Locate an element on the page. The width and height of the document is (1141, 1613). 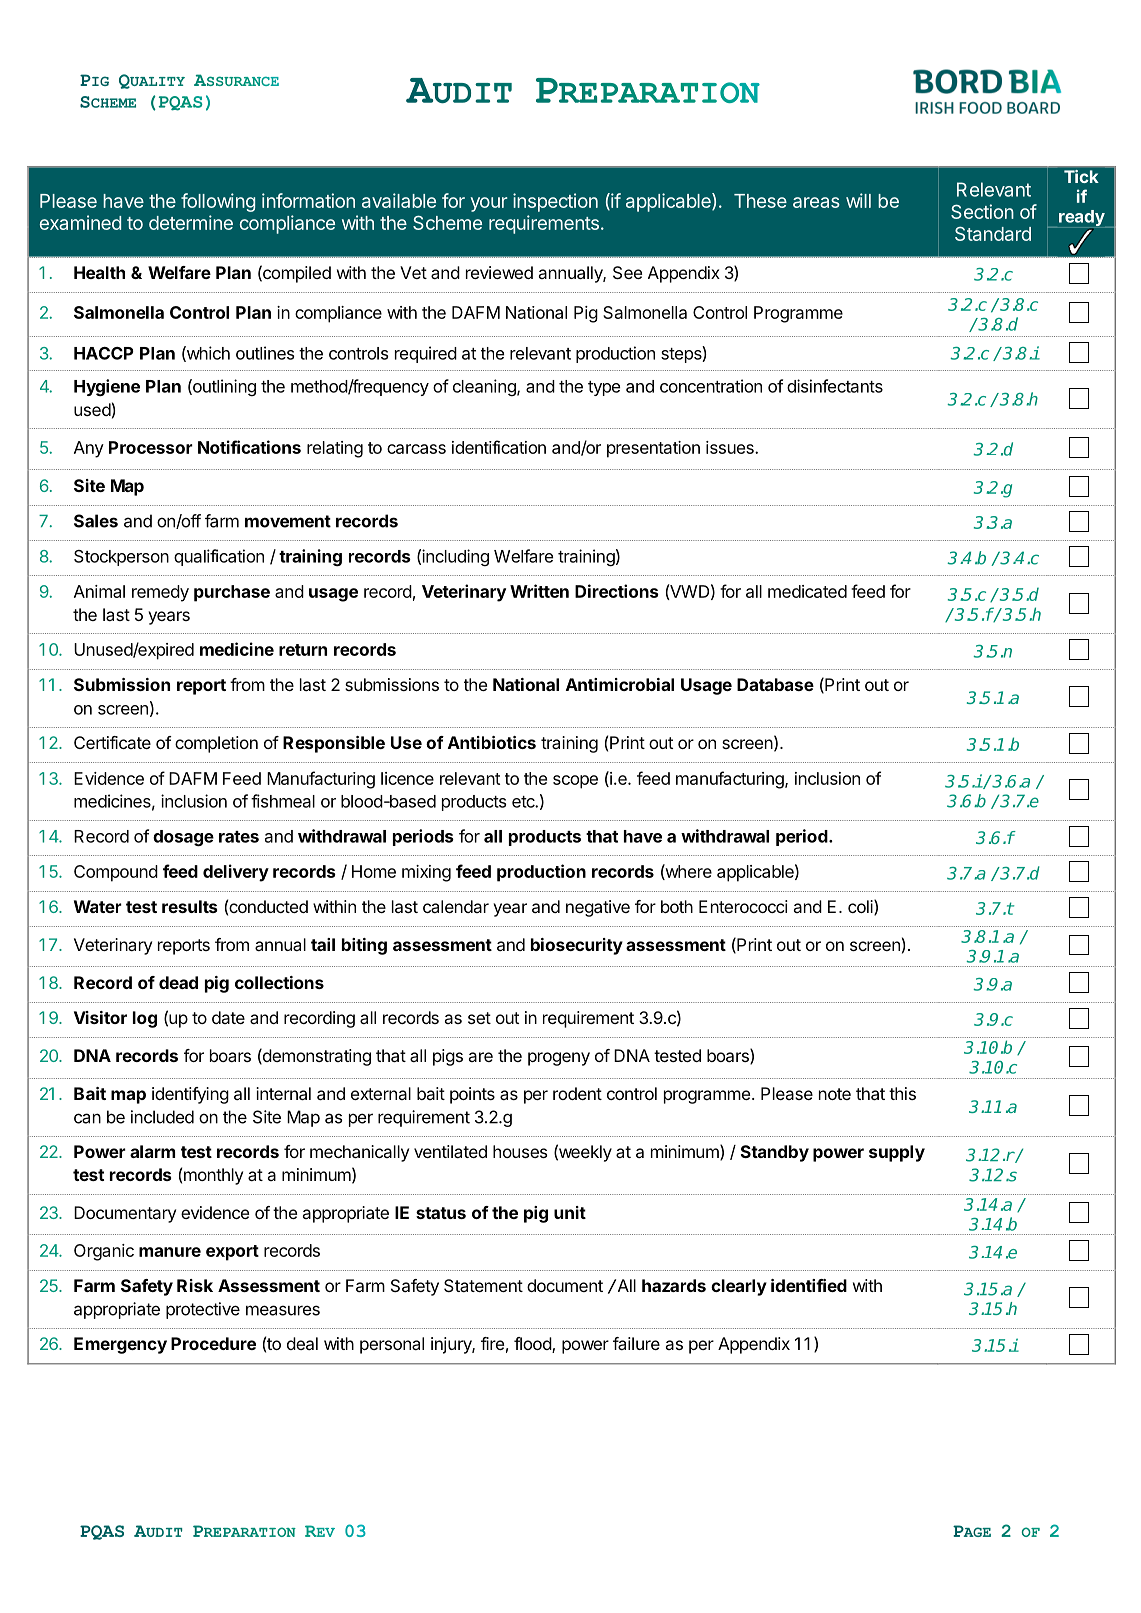
identified is located at coordinates (809, 1285).
